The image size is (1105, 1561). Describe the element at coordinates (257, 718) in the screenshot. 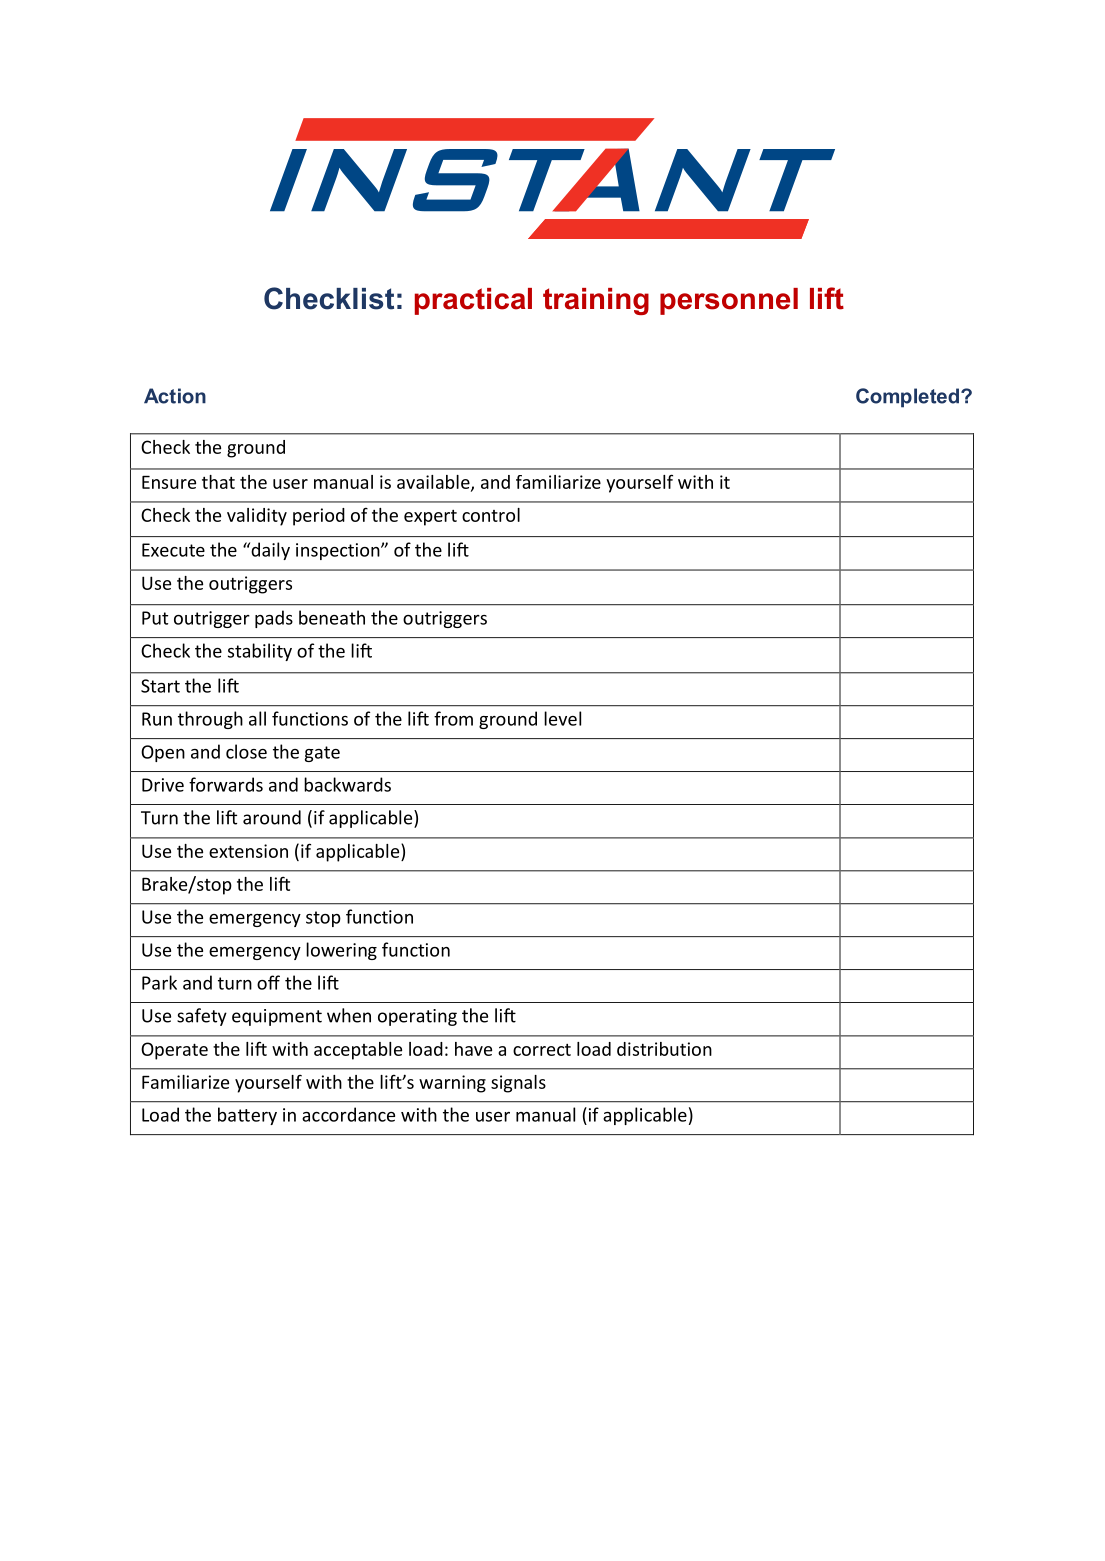

I see `all` at that location.
